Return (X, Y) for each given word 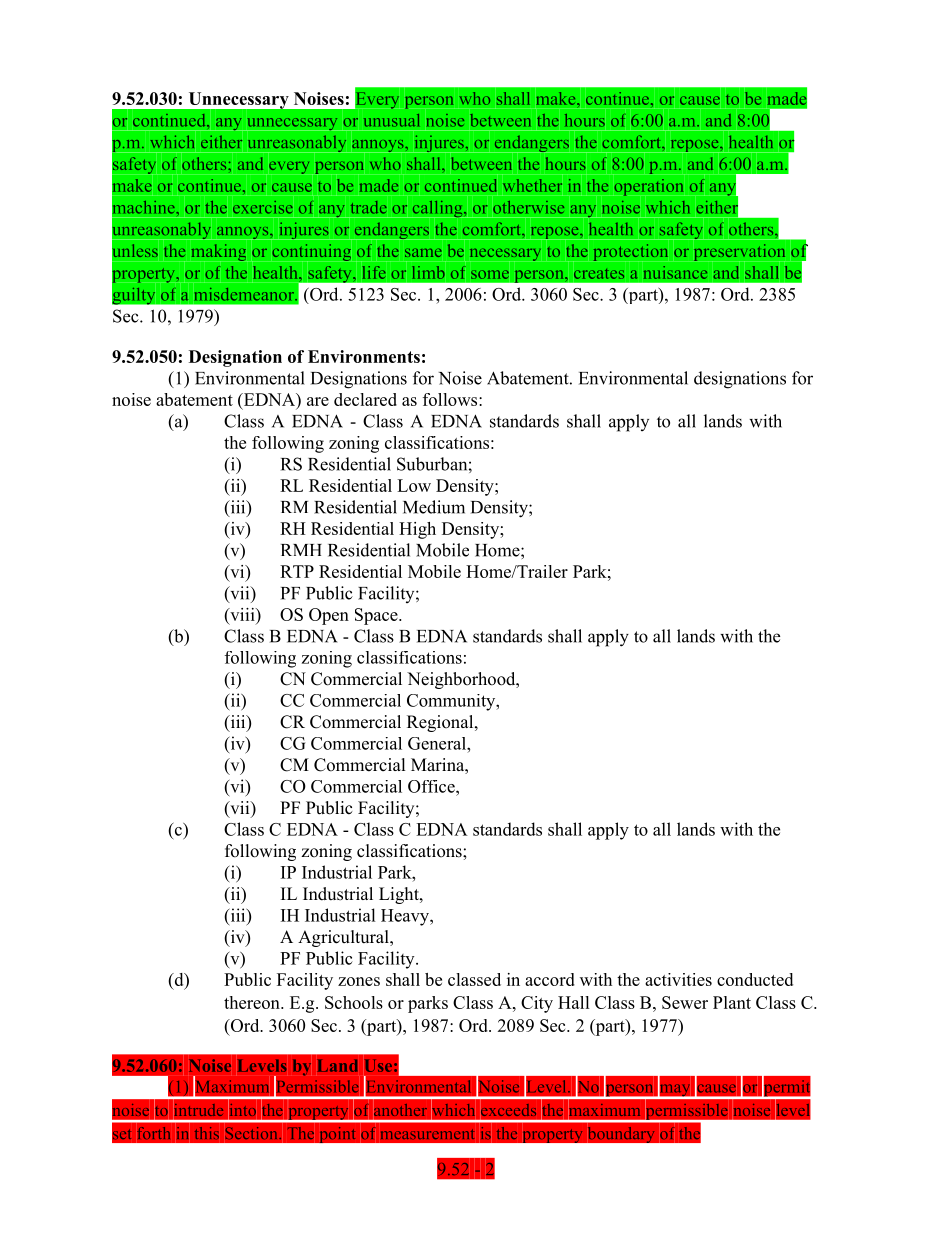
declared (365, 399)
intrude (199, 1110)
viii (242, 614)
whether (532, 185)
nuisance (675, 272)
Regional (441, 723)
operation (649, 187)
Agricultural (344, 938)
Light (400, 895)
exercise (263, 207)
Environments (364, 356)
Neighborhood (462, 680)
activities (678, 979)
